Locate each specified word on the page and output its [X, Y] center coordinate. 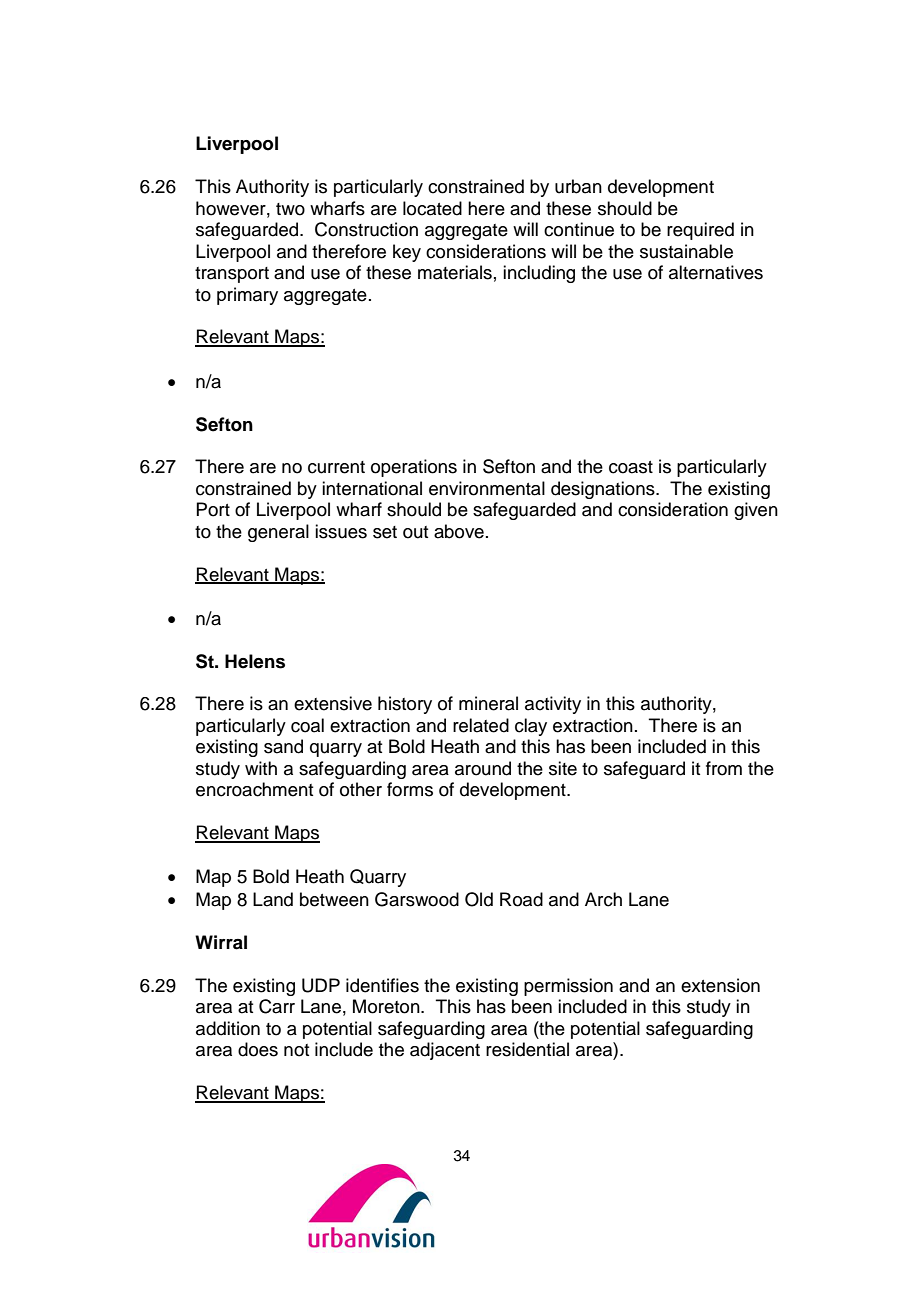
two [290, 209]
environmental [487, 488]
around [483, 768]
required [700, 231]
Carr [277, 1006]
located [432, 208]
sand [283, 746]
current [336, 467]
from [724, 768]
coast [631, 467]
